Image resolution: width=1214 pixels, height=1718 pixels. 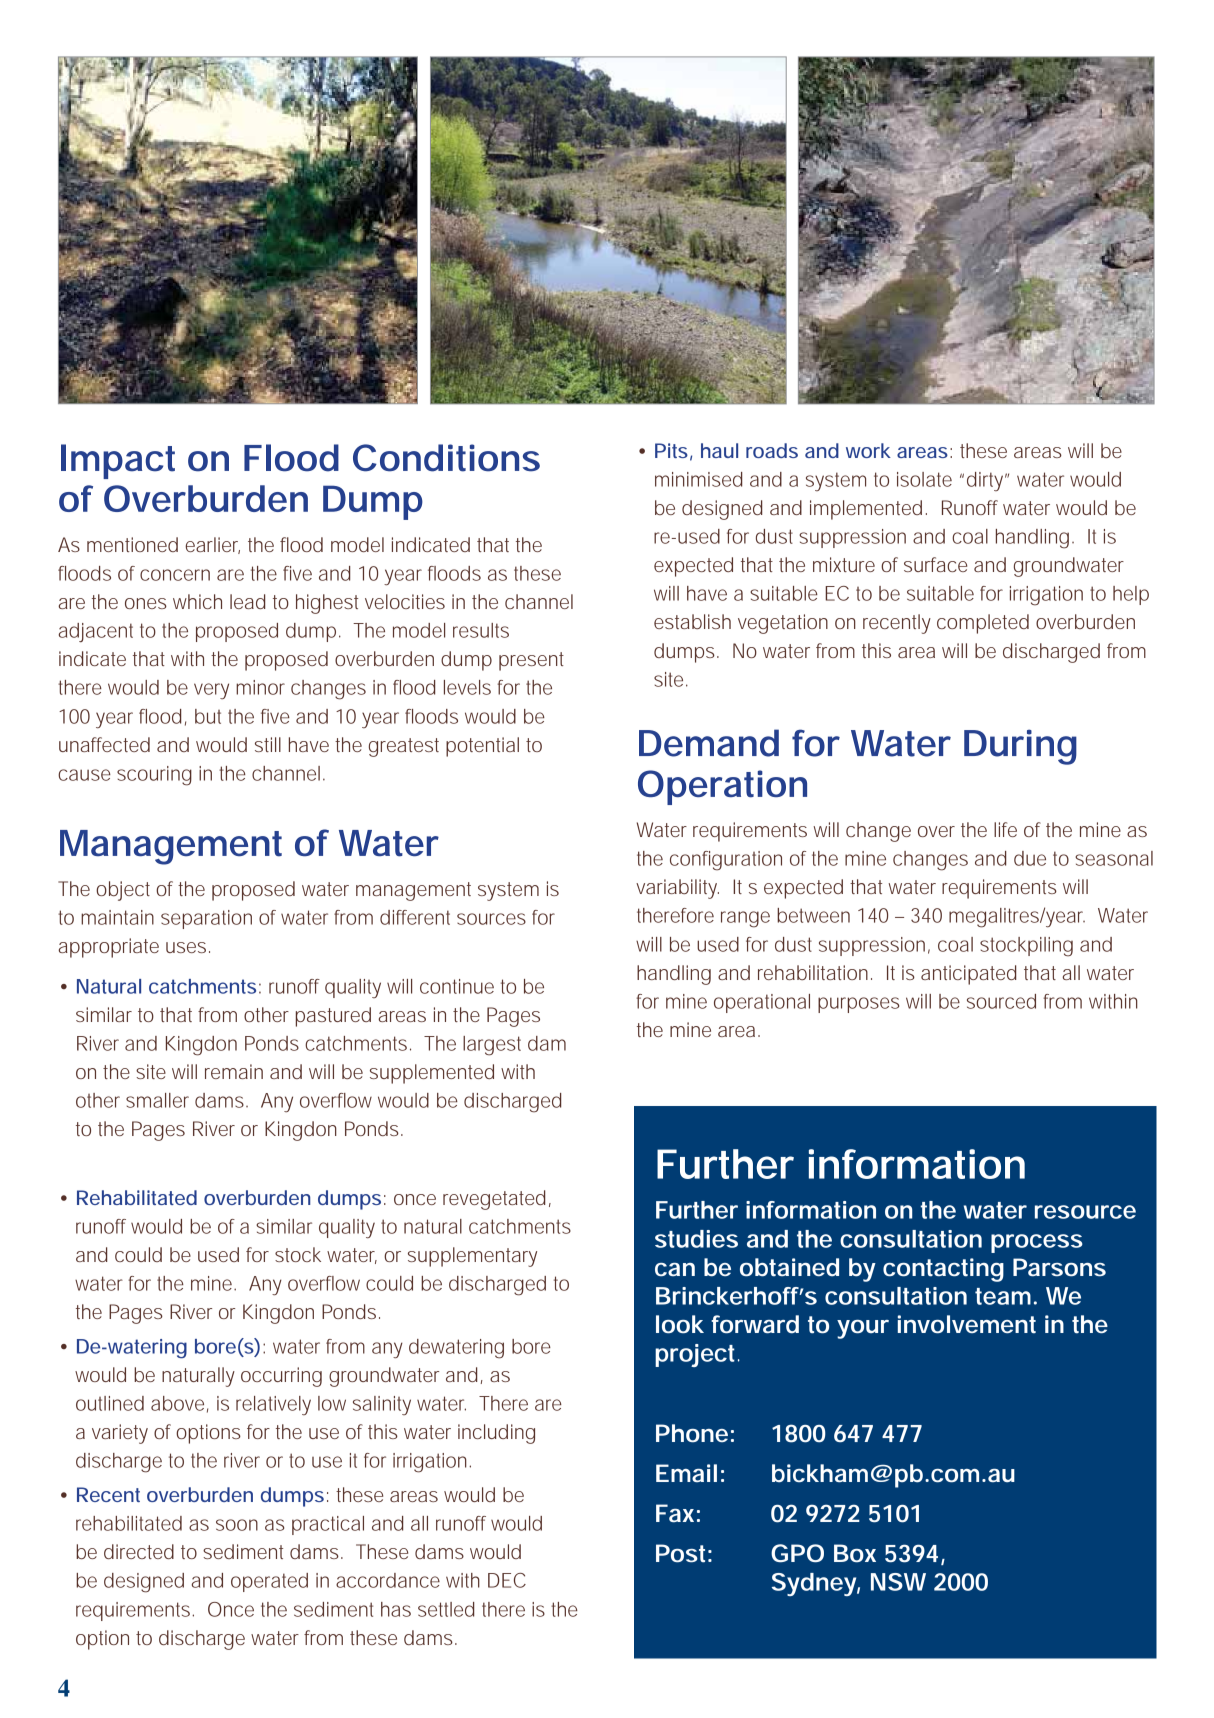 What do you see at coordinates (507, 1580) in the image?
I see `DEC` at bounding box center [507, 1580].
